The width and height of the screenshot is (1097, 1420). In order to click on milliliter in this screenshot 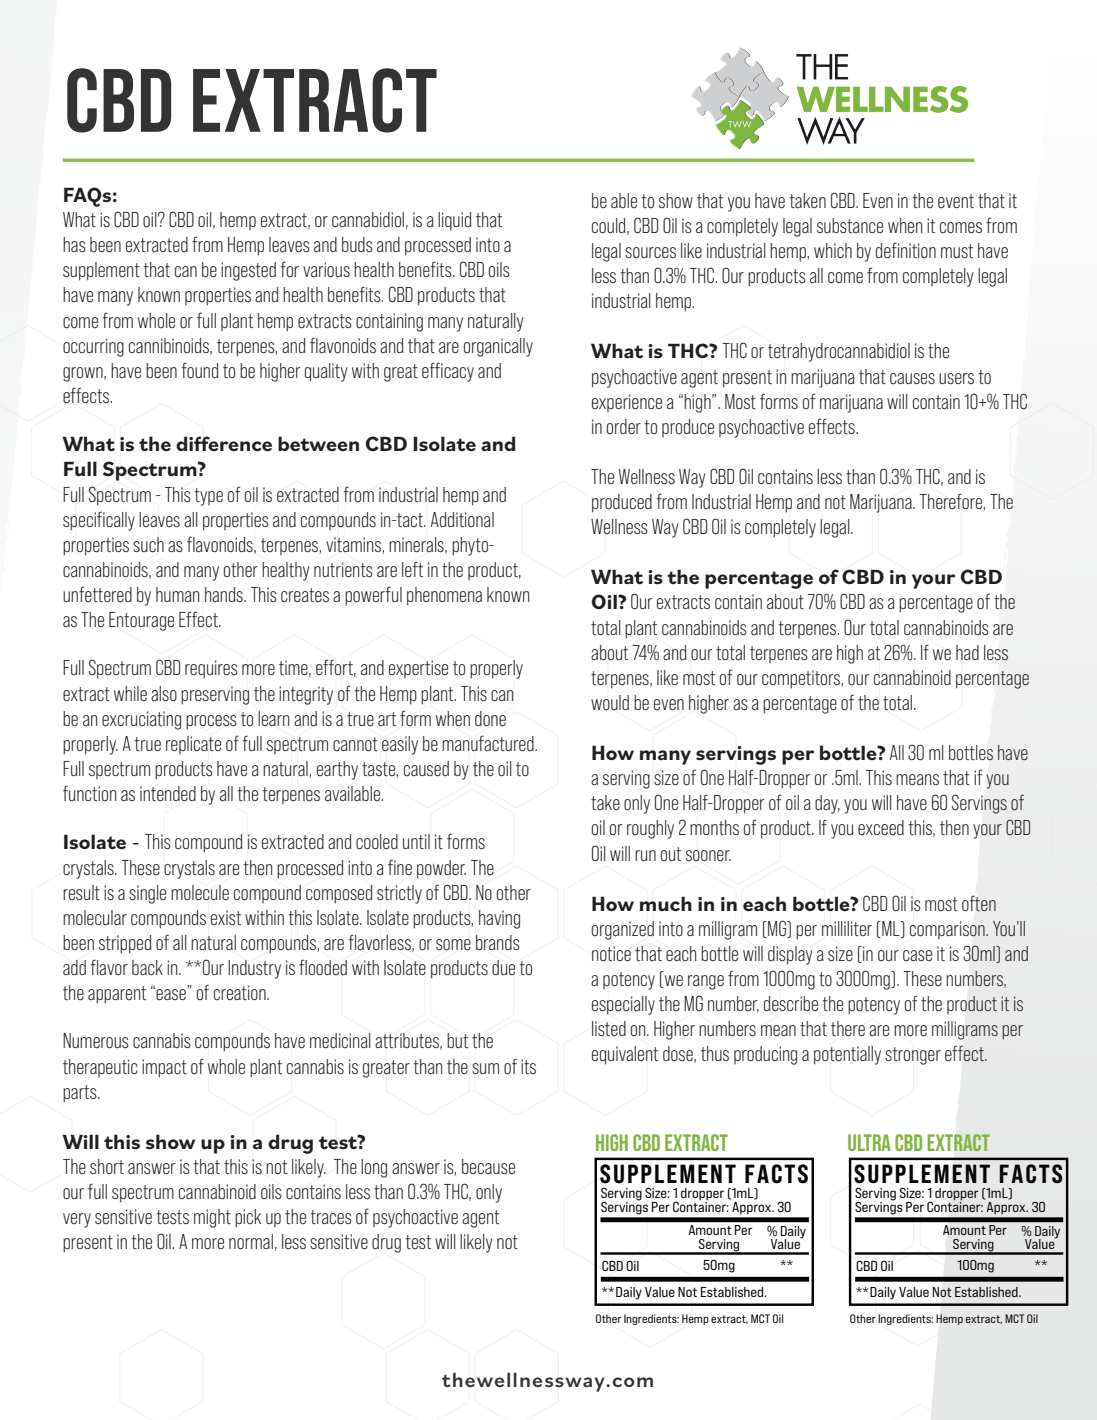, I will do `click(847, 928)`.
